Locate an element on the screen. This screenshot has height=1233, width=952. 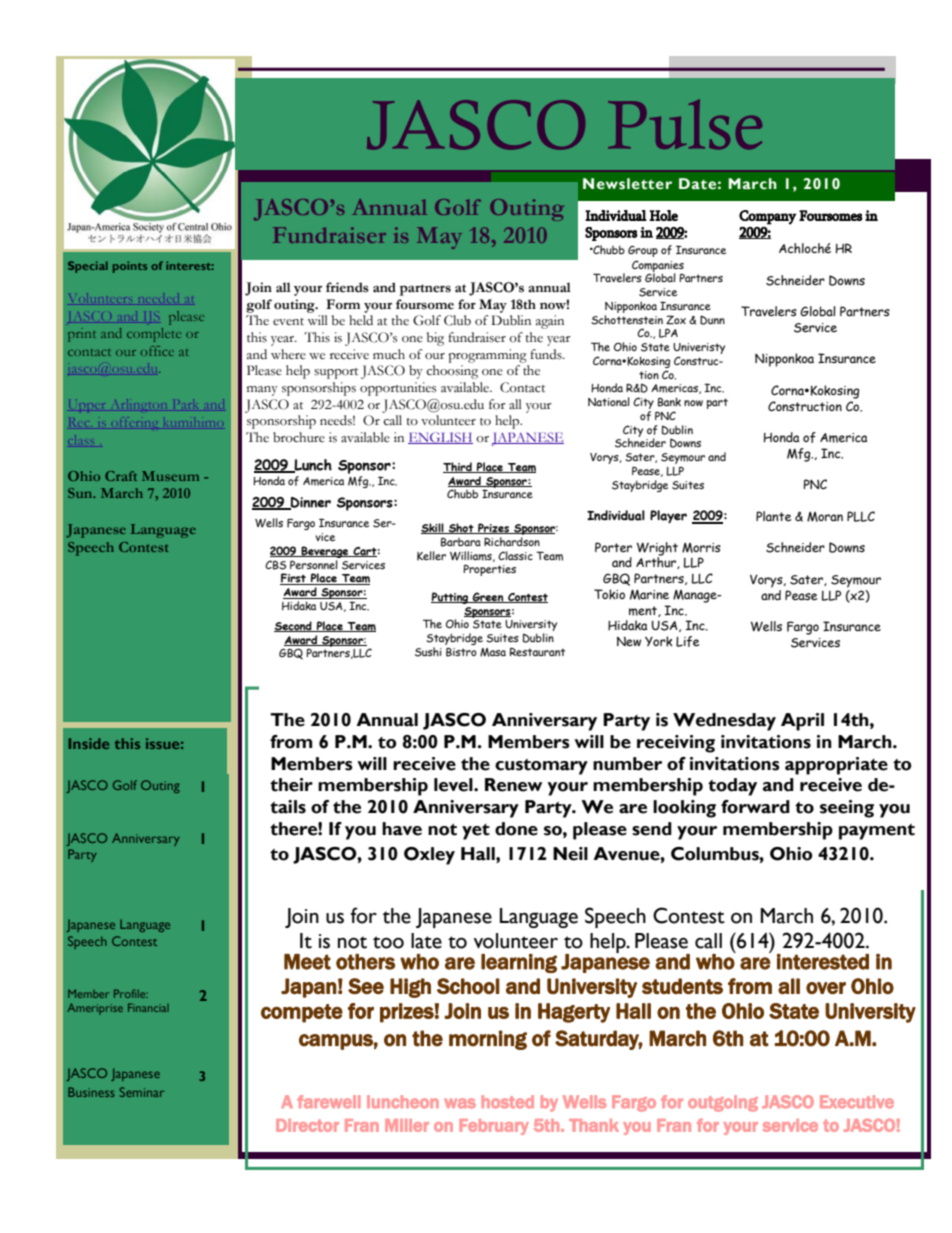
Pulse is located at coordinates (685, 124).
